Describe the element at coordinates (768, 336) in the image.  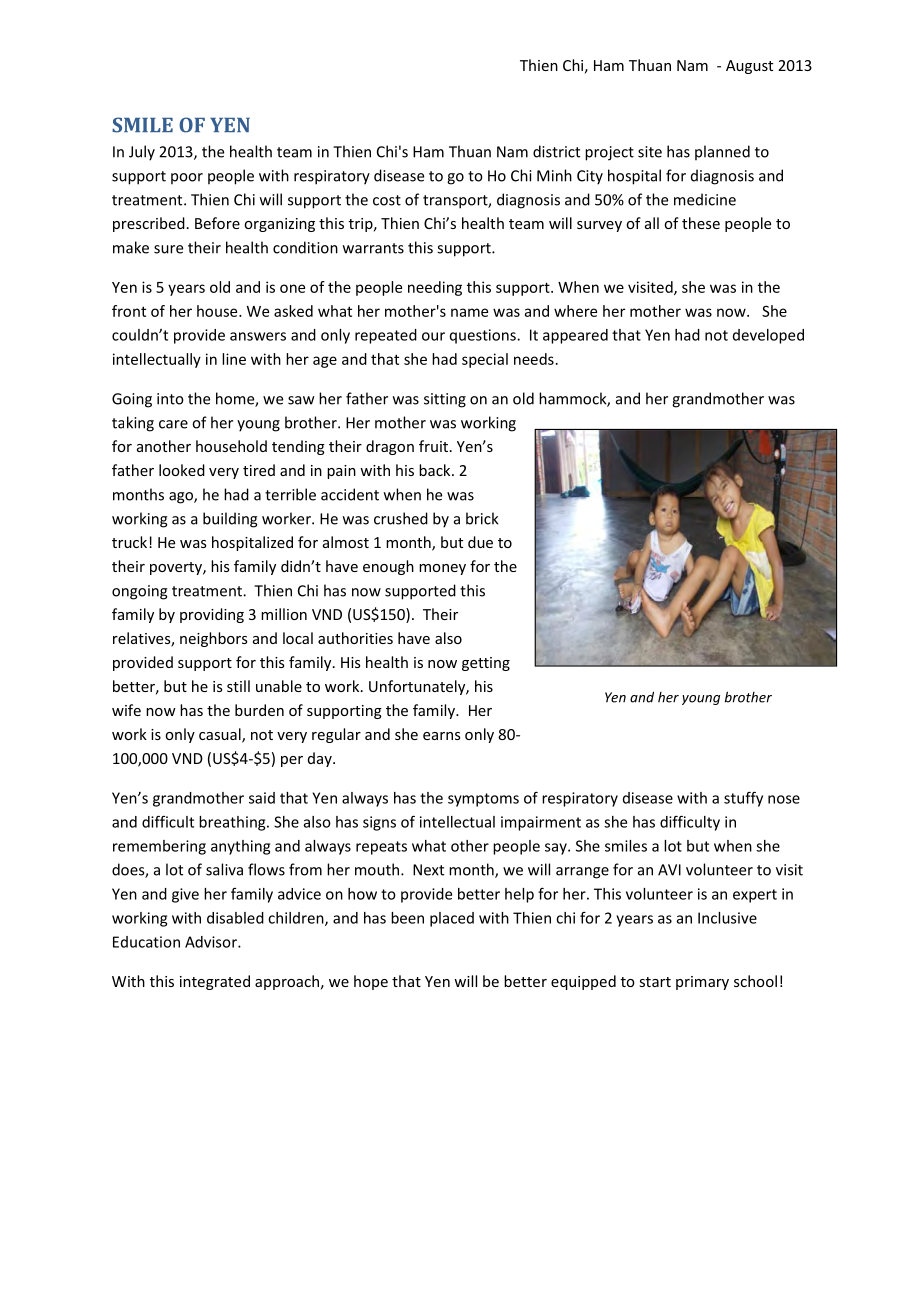
I see `developed` at that location.
